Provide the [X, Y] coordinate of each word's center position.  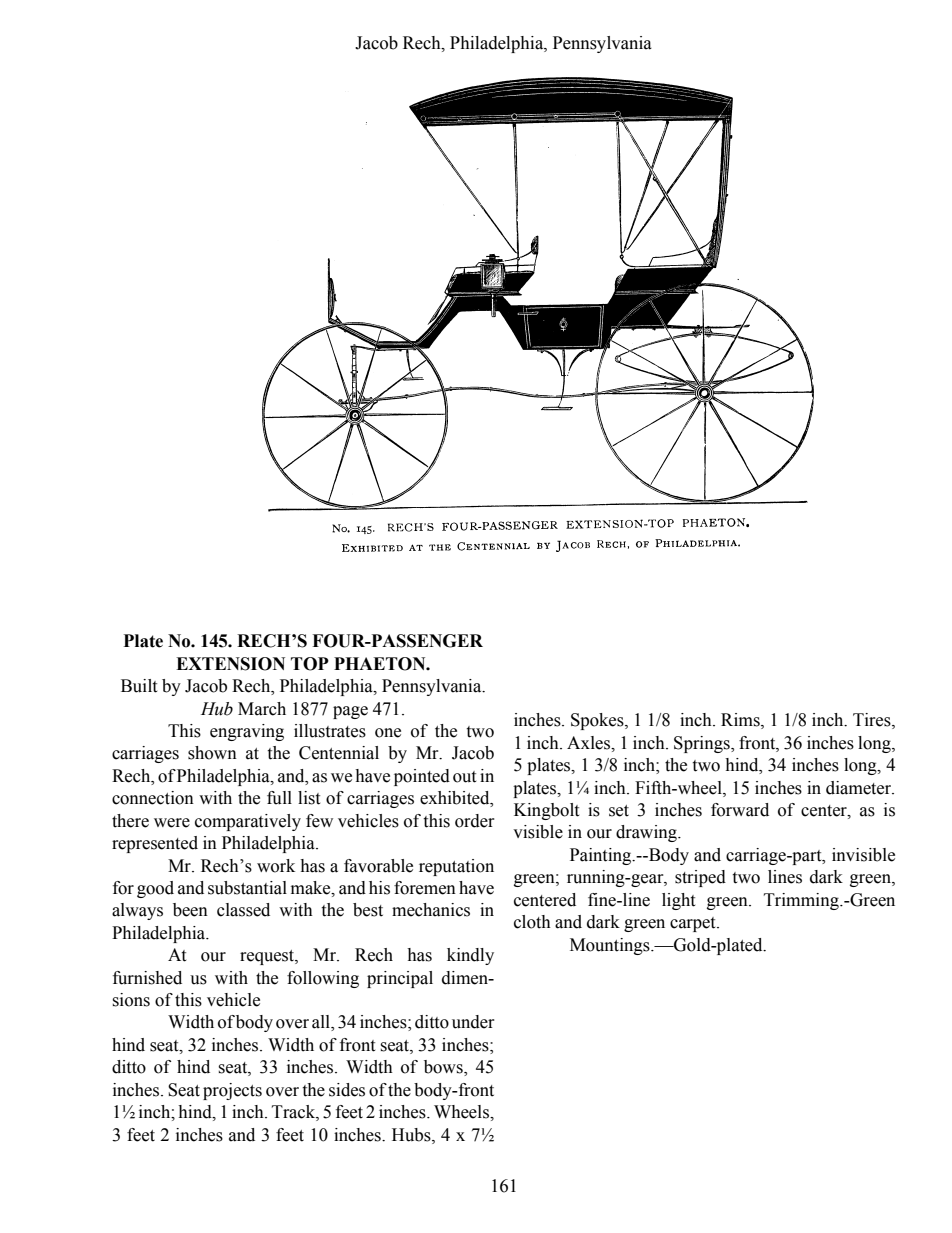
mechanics [431, 910]
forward [740, 810]
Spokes [598, 721]
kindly [470, 956]
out [464, 777]
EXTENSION [230, 664]
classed [243, 910]
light [678, 901]
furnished [147, 978]
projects [232, 1091]
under [473, 1022]
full [279, 798]
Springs [703, 744]
